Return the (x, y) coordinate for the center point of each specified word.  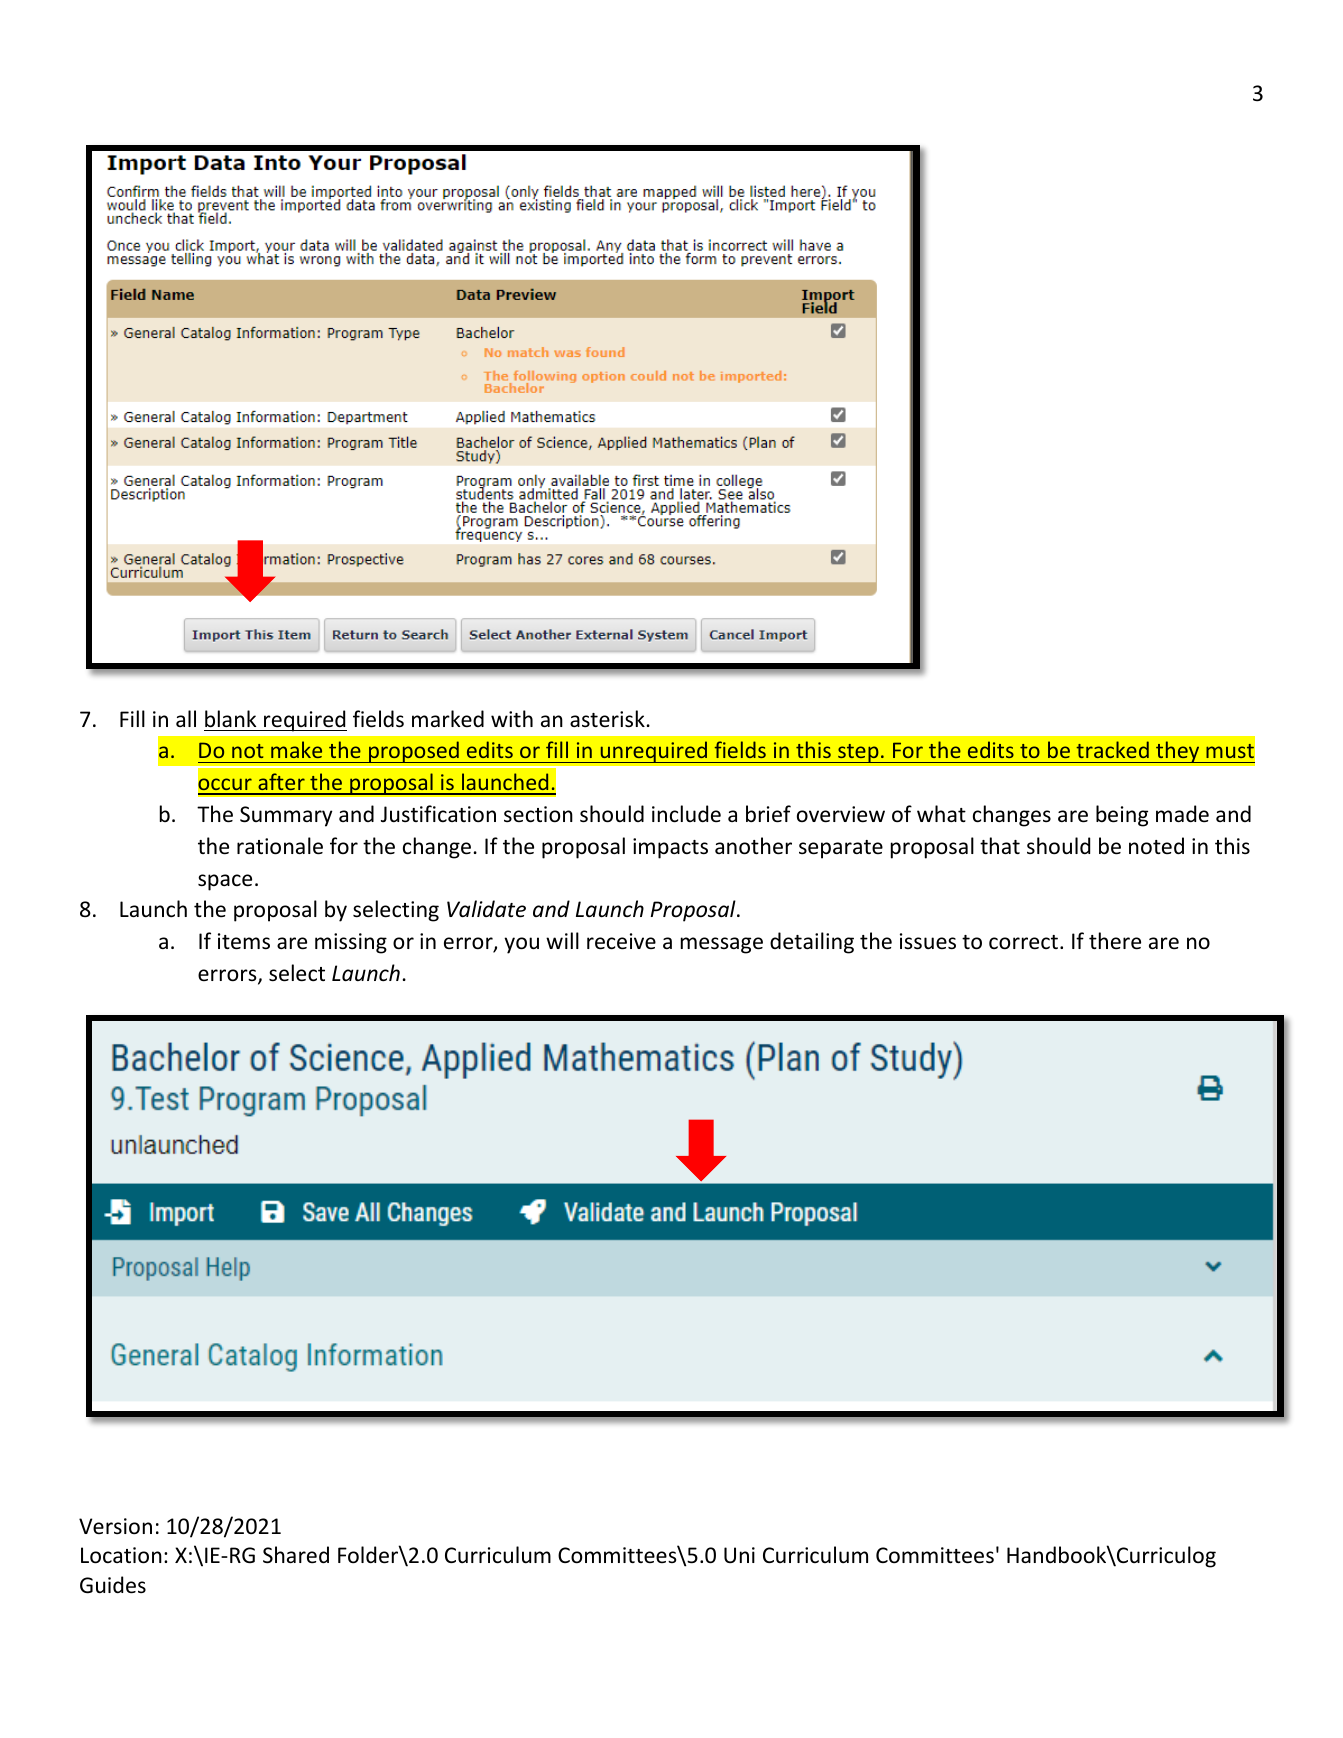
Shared (296, 1555)
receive (621, 941)
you (521, 945)
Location (121, 1555)
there (1115, 941)
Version (115, 1526)
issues (928, 941)
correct (1023, 942)
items (244, 941)
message (722, 945)
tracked (1112, 749)
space (225, 882)
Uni (739, 1555)
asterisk (607, 719)
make (296, 749)
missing (351, 943)
